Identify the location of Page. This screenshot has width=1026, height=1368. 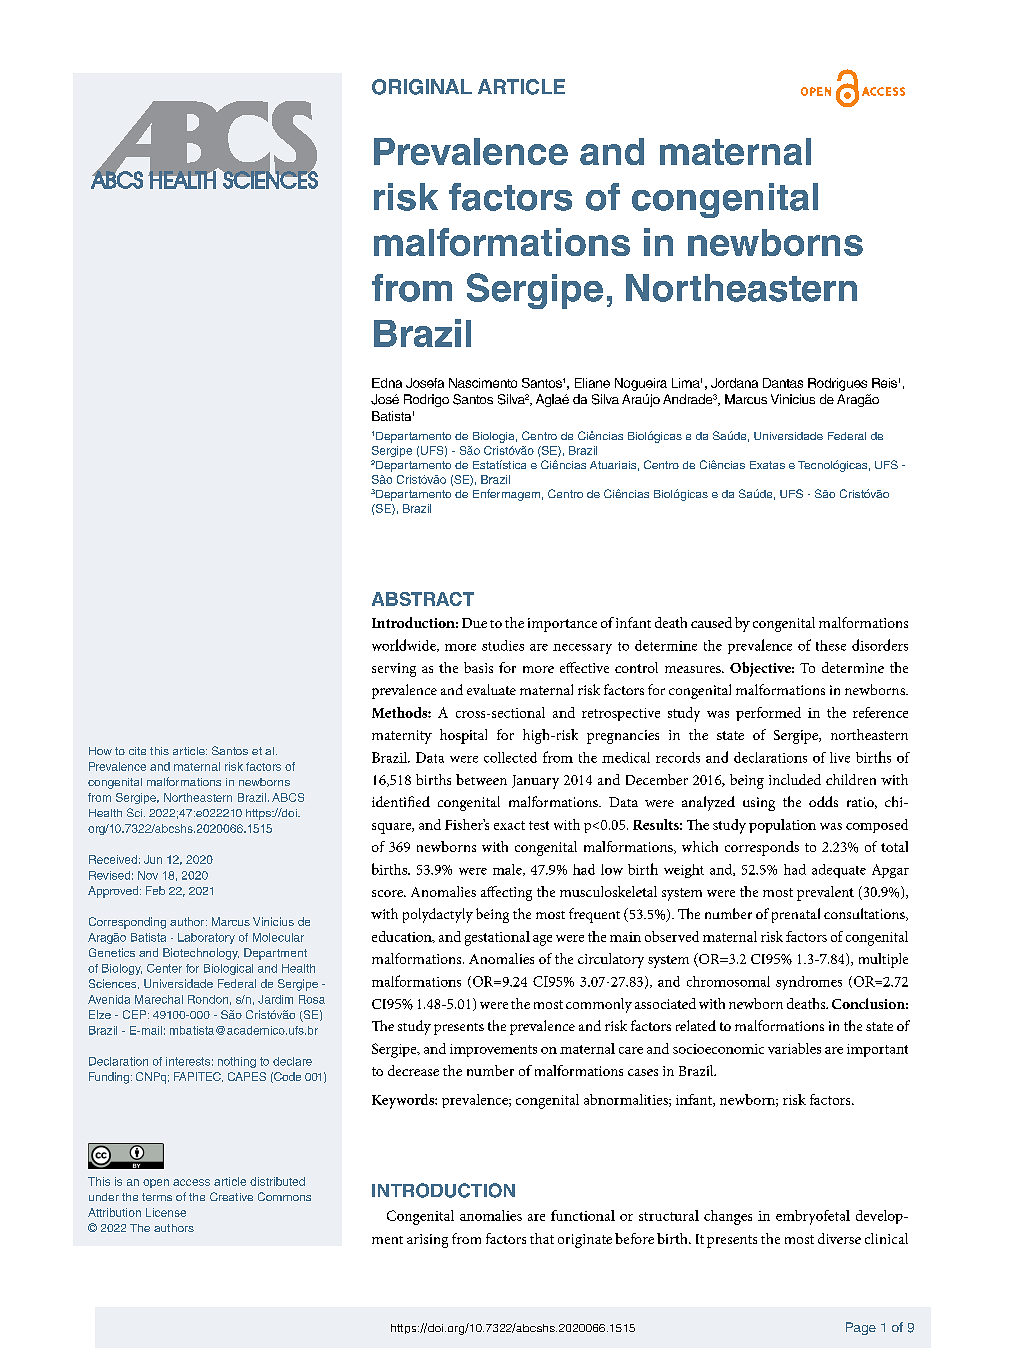
(861, 1328).
